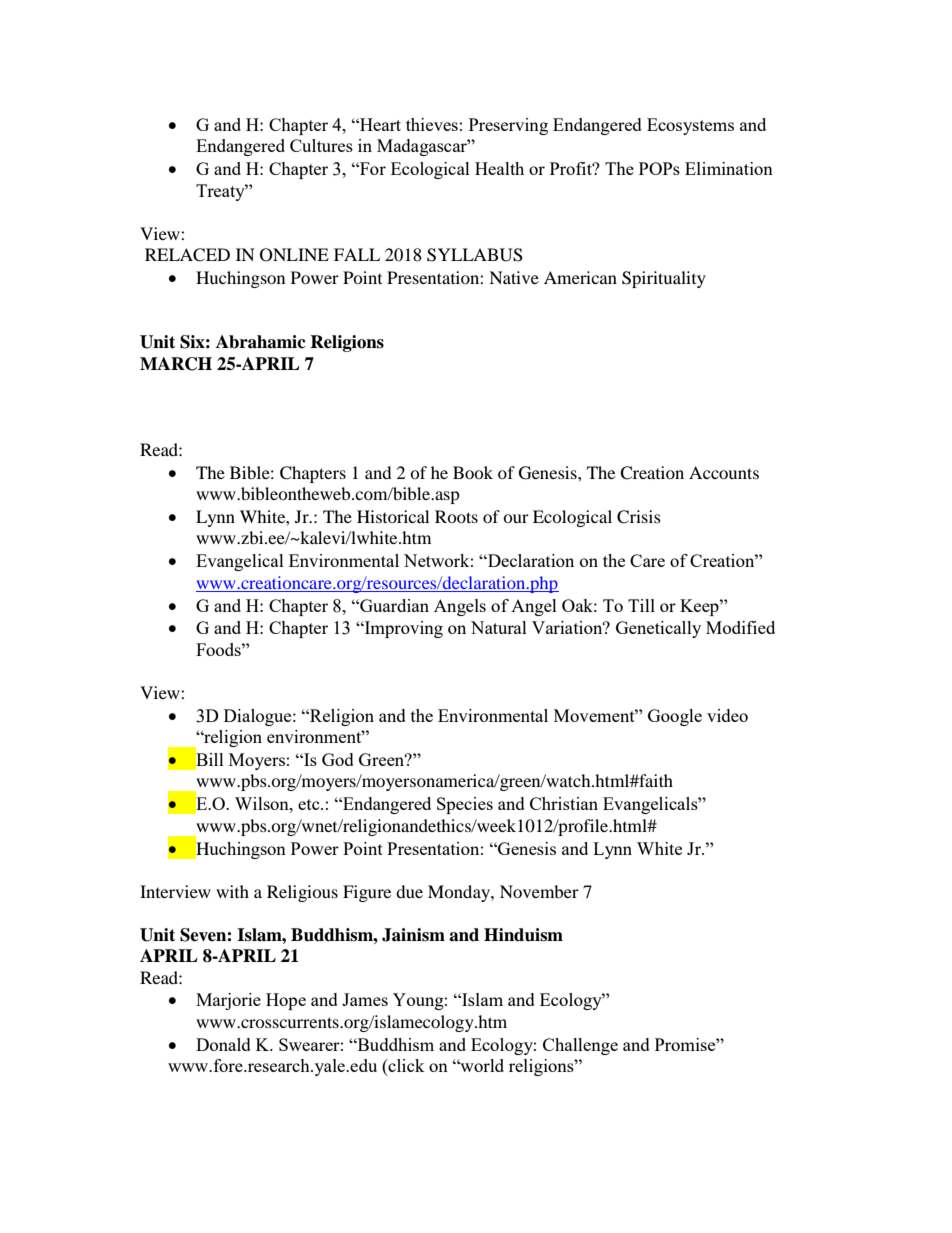 The width and height of the document is (952, 1233). Describe the element at coordinates (664, 279) in the document. I see `Spirituality` at that location.
